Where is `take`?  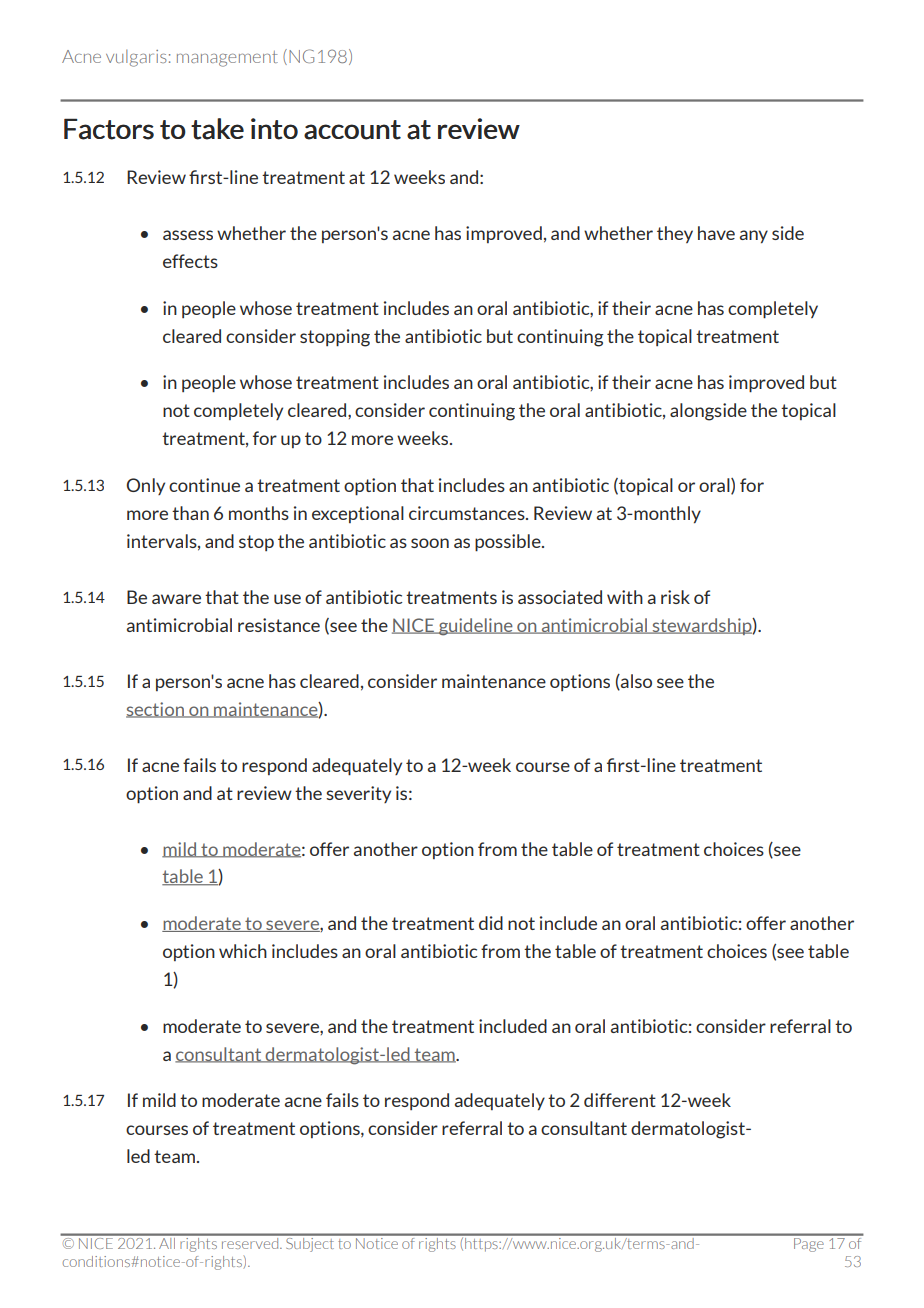 take is located at coordinates (217, 129).
